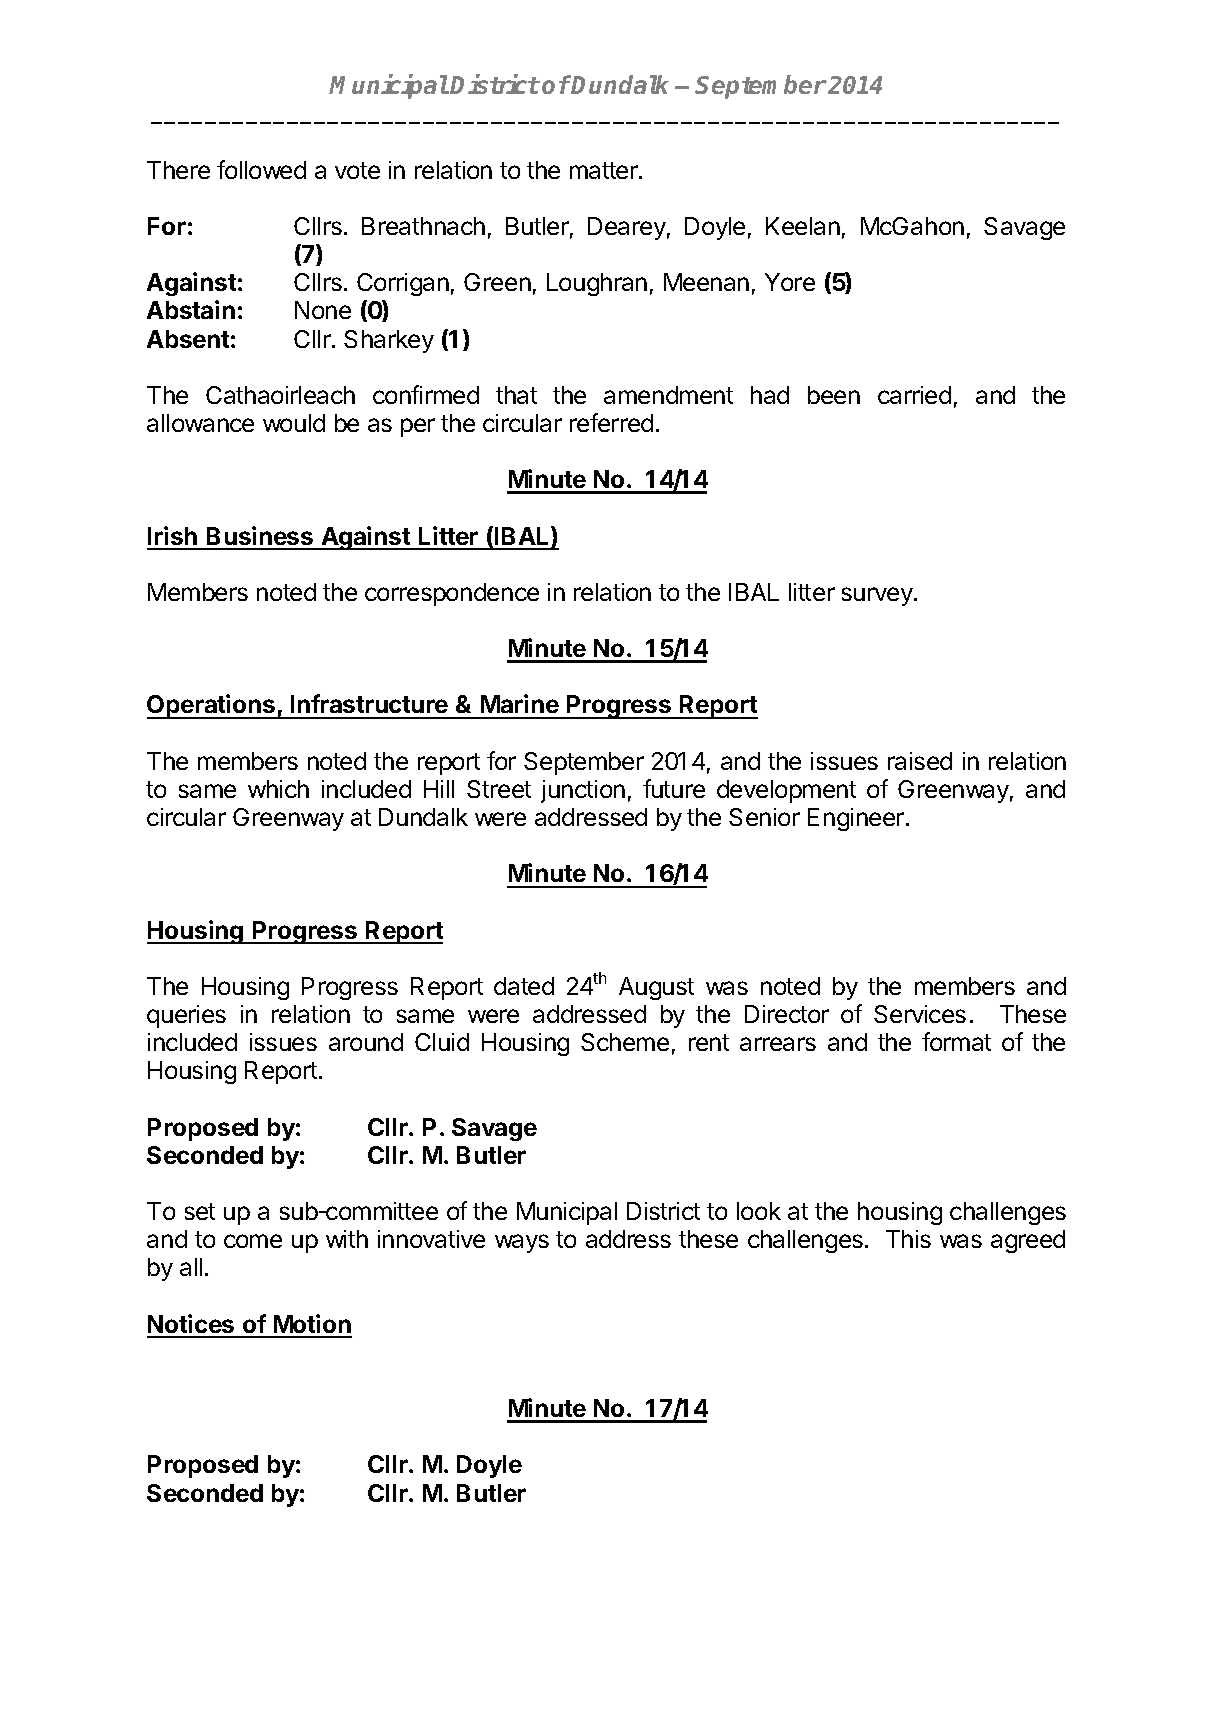 The height and width of the screenshot is (1717, 1214). I want to click on junction, so click(583, 791).
